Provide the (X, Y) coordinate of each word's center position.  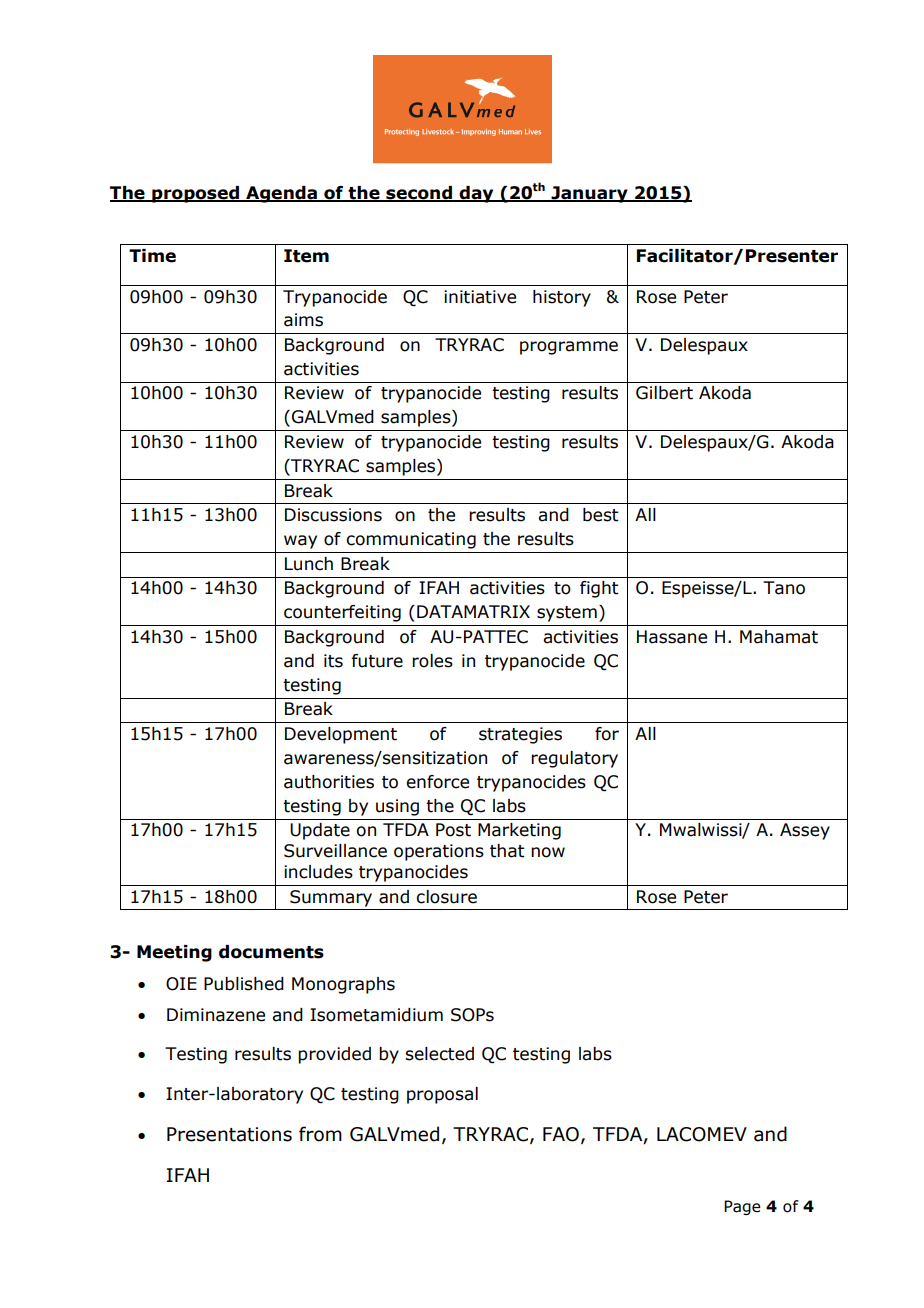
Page (742, 1207)
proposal (442, 1095)
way (300, 542)
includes (318, 872)
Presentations (229, 1134)
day (476, 194)
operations (439, 852)
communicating (411, 540)
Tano (784, 588)
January (589, 194)
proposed (195, 194)
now (548, 852)
